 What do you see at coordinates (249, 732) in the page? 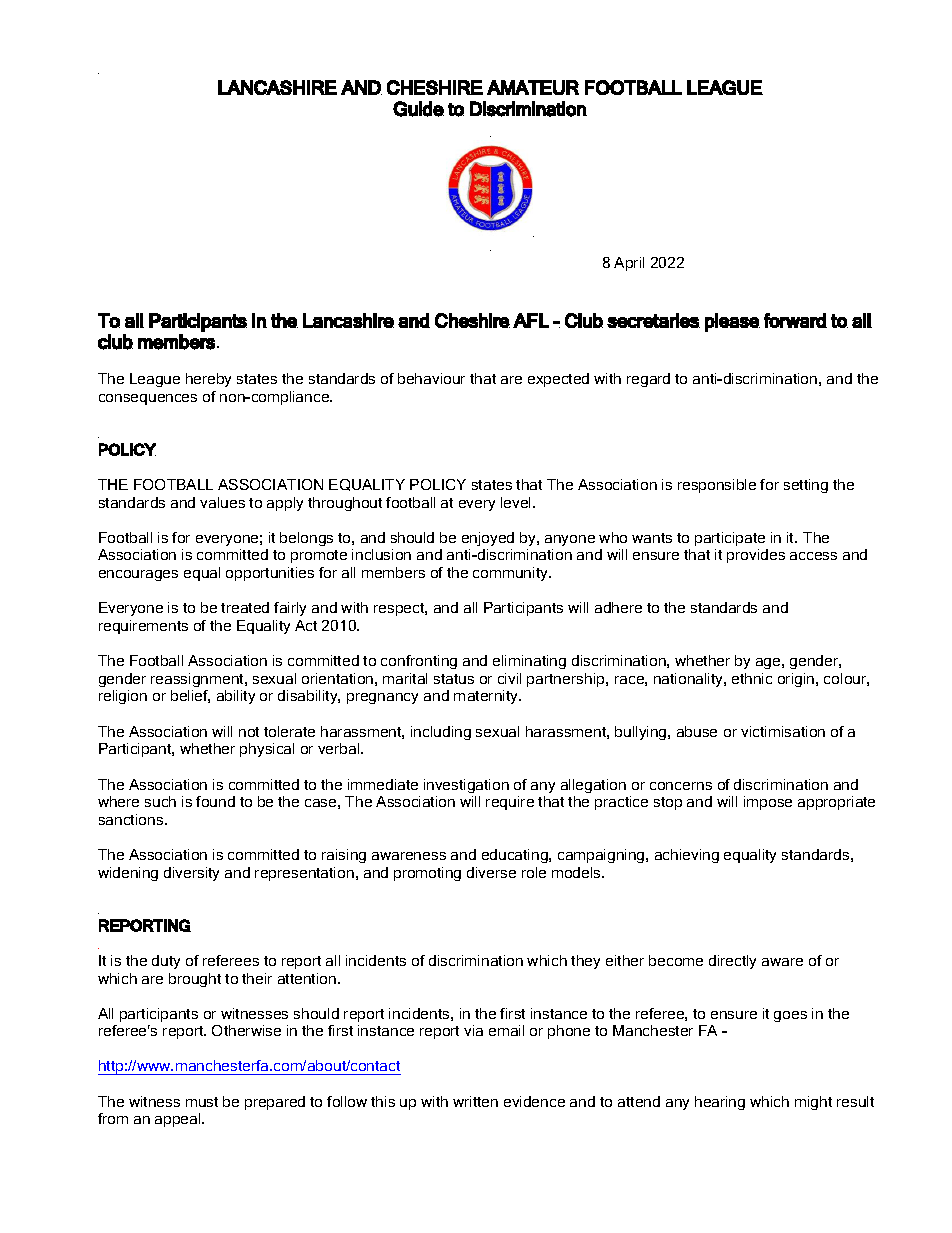
I see `not` at bounding box center [249, 732].
